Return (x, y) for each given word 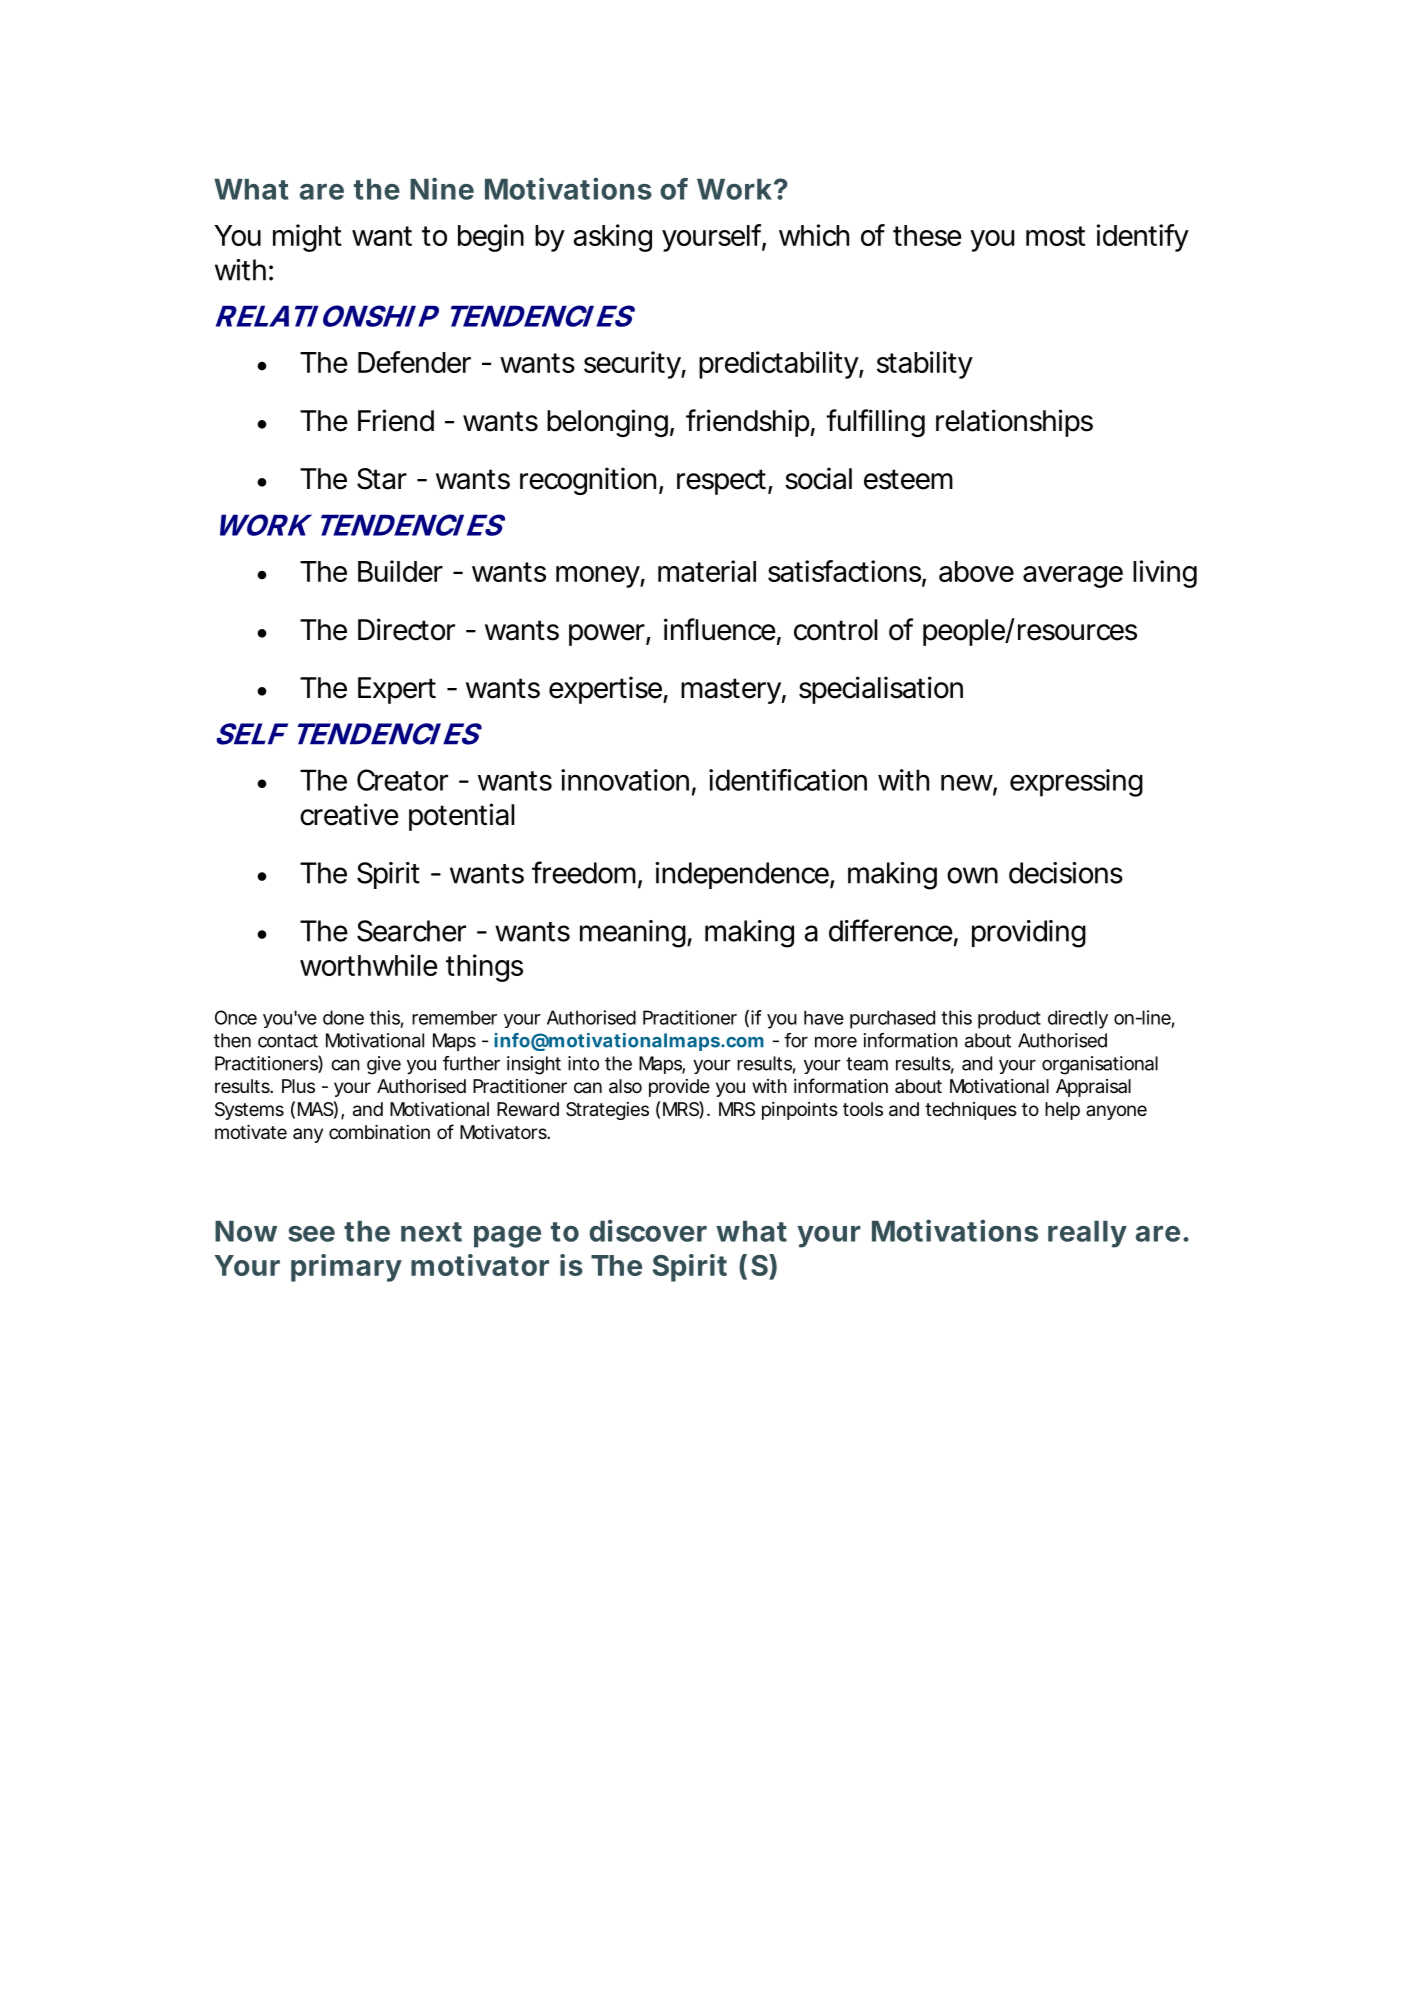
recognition (588, 481)
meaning (633, 934)
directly (1078, 1019)
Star (382, 479)
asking (612, 238)
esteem (908, 479)
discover (648, 1230)
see (311, 1234)
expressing (1076, 783)
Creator (402, 780)
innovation (625, 780)
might (307, 238)
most (1055, 236)
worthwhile (369, 965)
